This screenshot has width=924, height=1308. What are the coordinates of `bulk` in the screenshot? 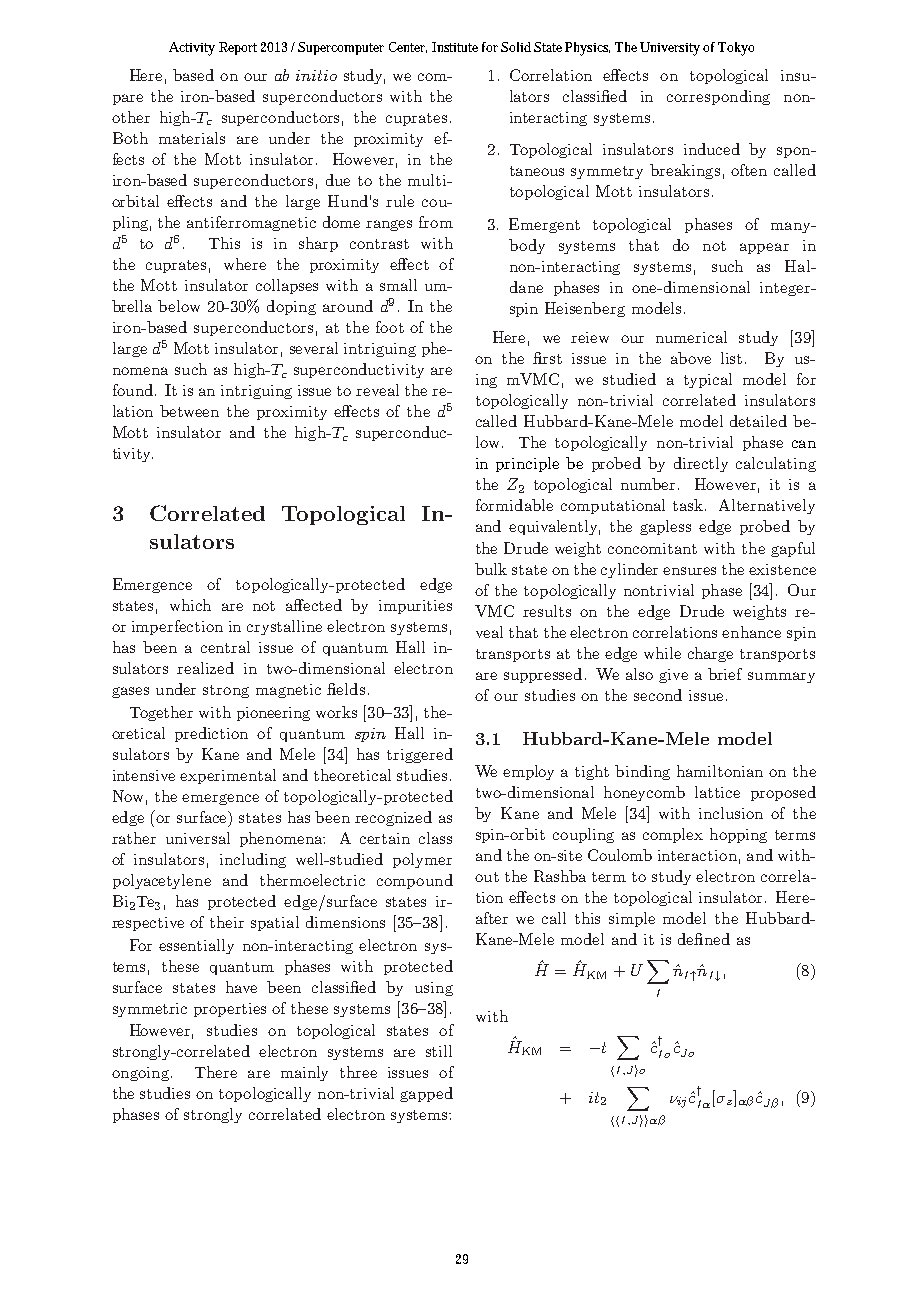 It's located at (491, 569).
